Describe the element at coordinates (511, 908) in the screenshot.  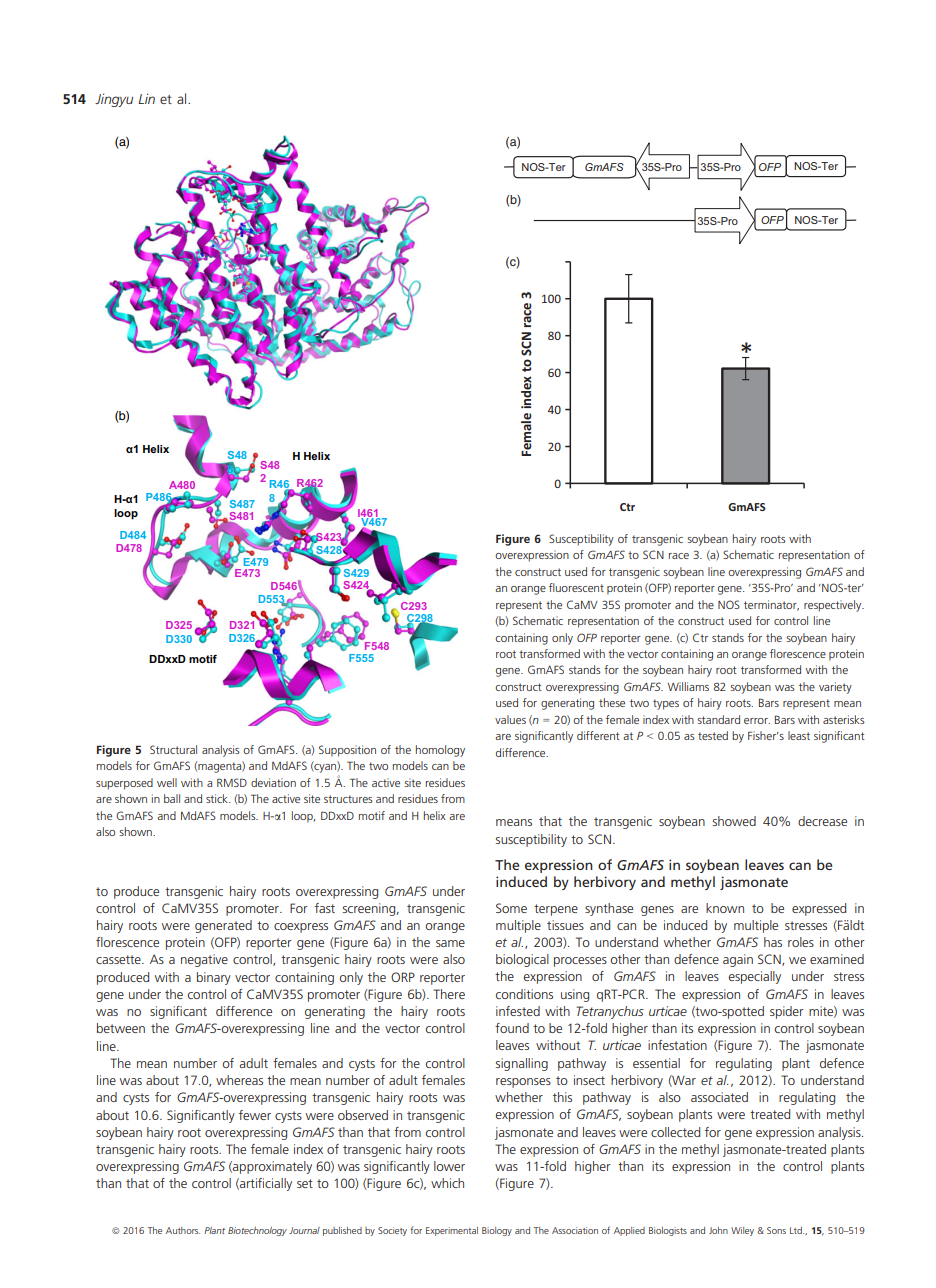
I see `Some` at that location.
